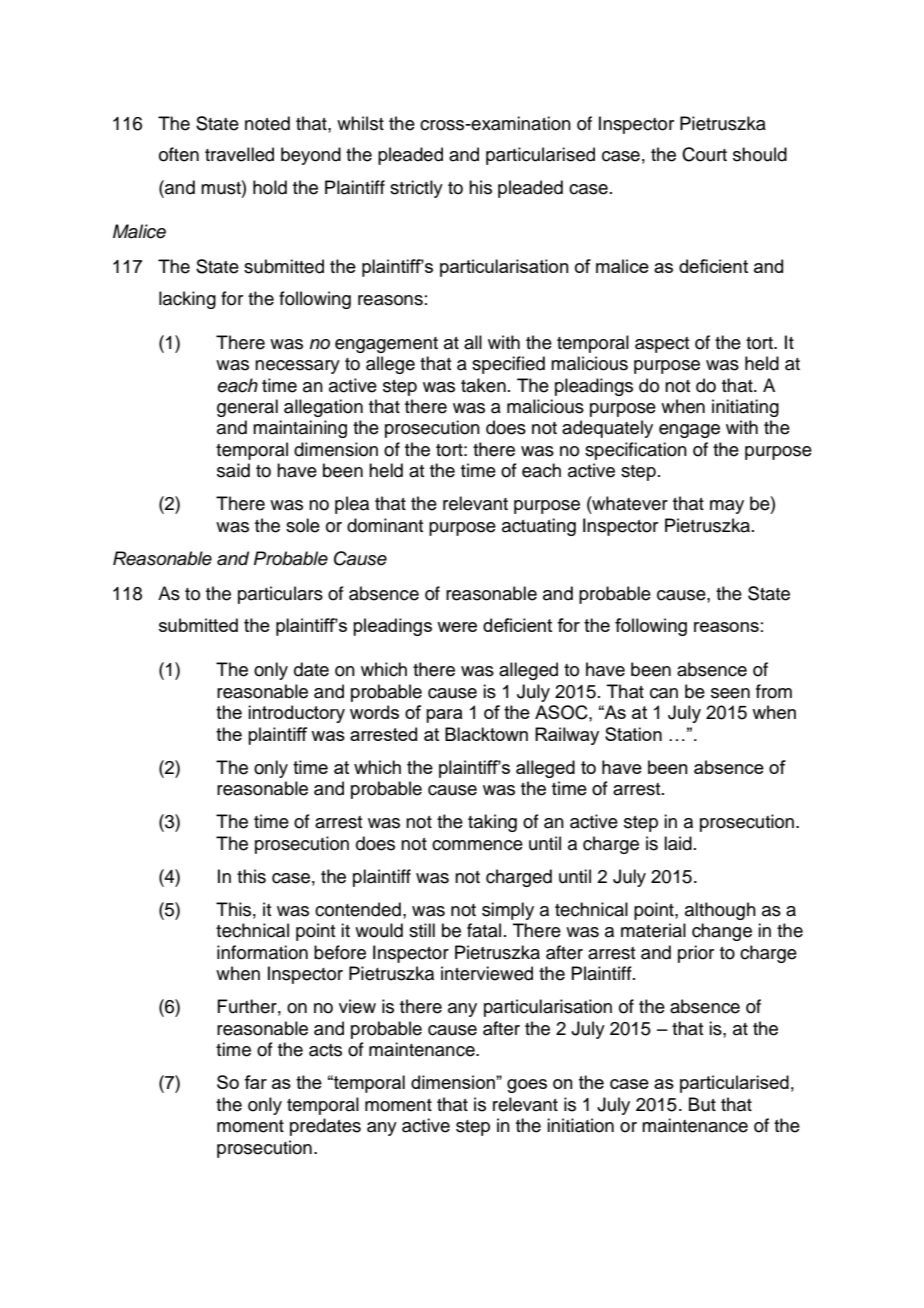  I want to click on particulars, so click(280, 595).
